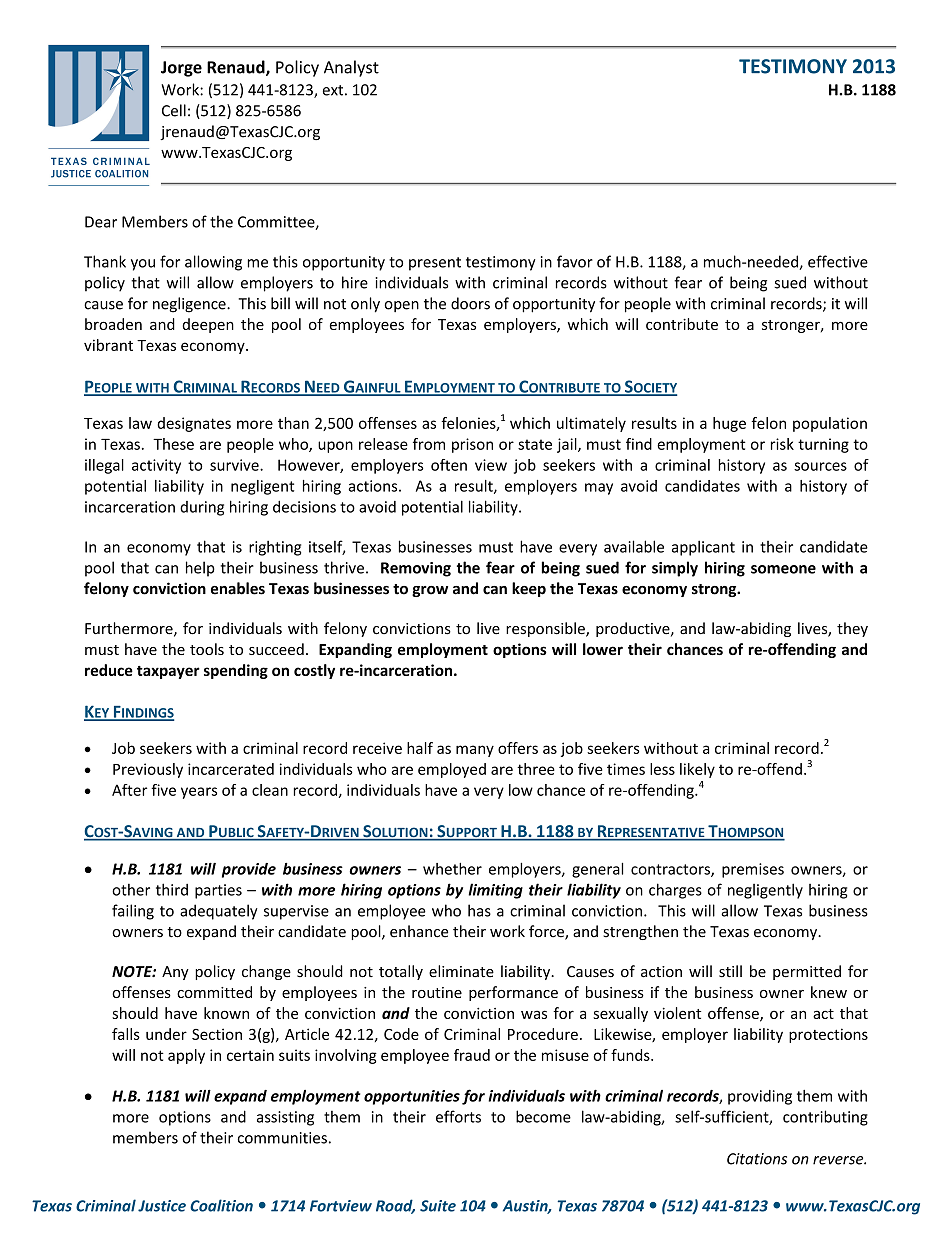 This screenshot has width=952, height=1233. I want to click on tools, so click(207, 649).
